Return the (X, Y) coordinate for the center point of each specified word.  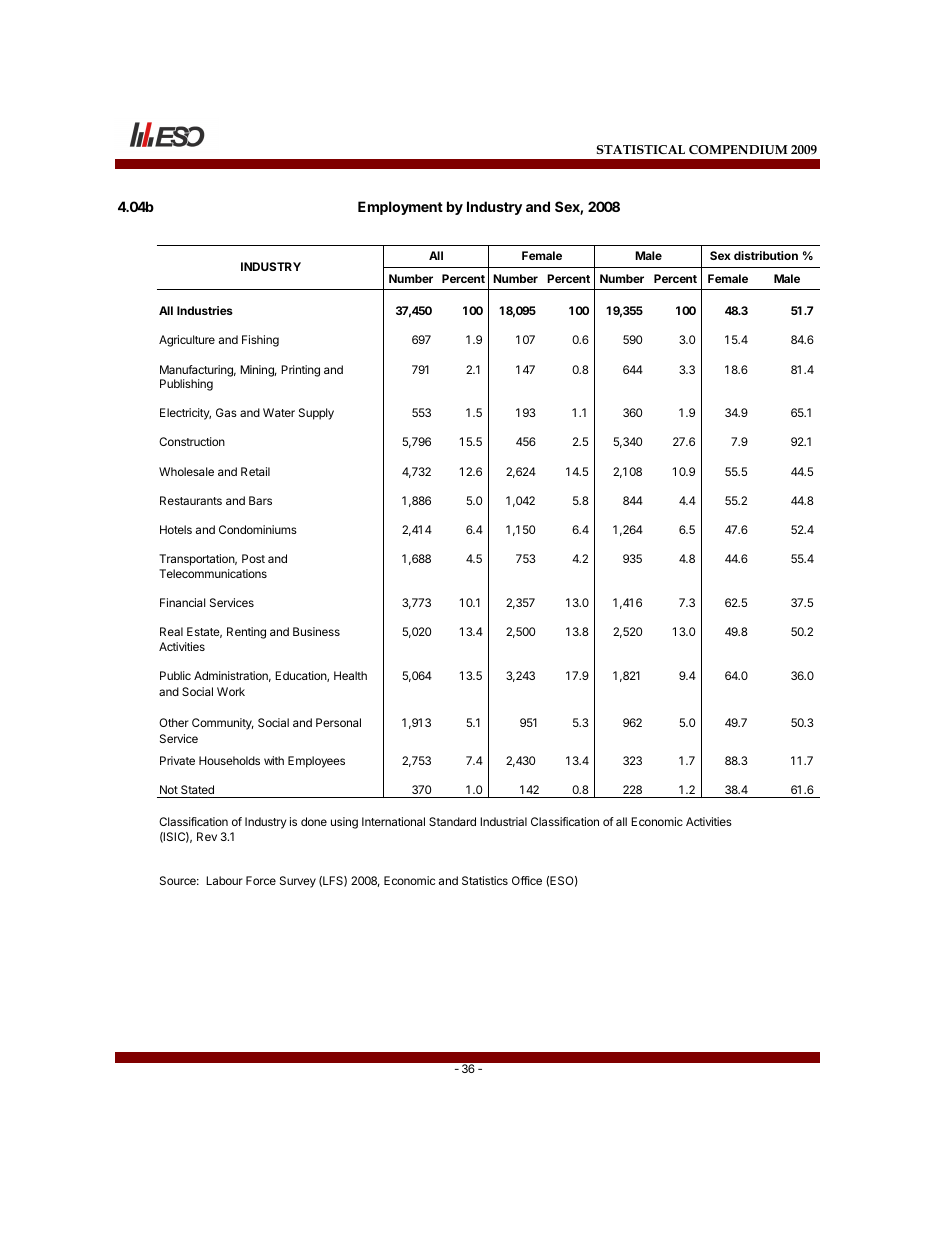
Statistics (485, 880)
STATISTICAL (641, 149)
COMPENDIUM (738, 149)
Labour (224, 880)
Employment (400, 208)
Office (527, 880)
